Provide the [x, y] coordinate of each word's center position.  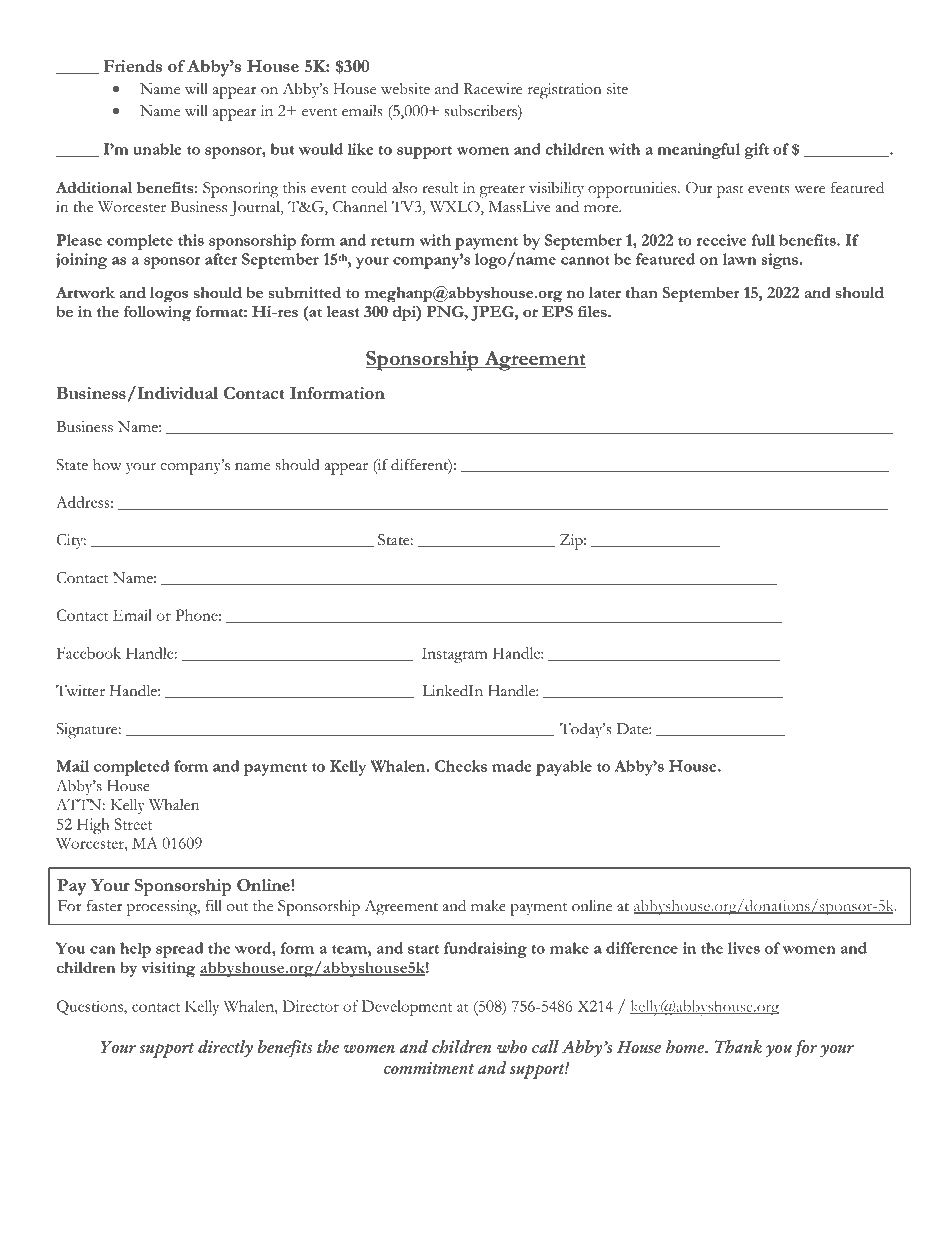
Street [133, 824]
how [107, 465]
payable [564, 768]
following [157, 314]
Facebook [89, 653]
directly [225, 1049]
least [343, 311]
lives [744, 948]
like [360, 149]
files [593, 311]
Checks [461, 766]
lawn [739, 259]
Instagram [455, 655]
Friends [132, 66]
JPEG [493, 313]
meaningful [698, 151]
